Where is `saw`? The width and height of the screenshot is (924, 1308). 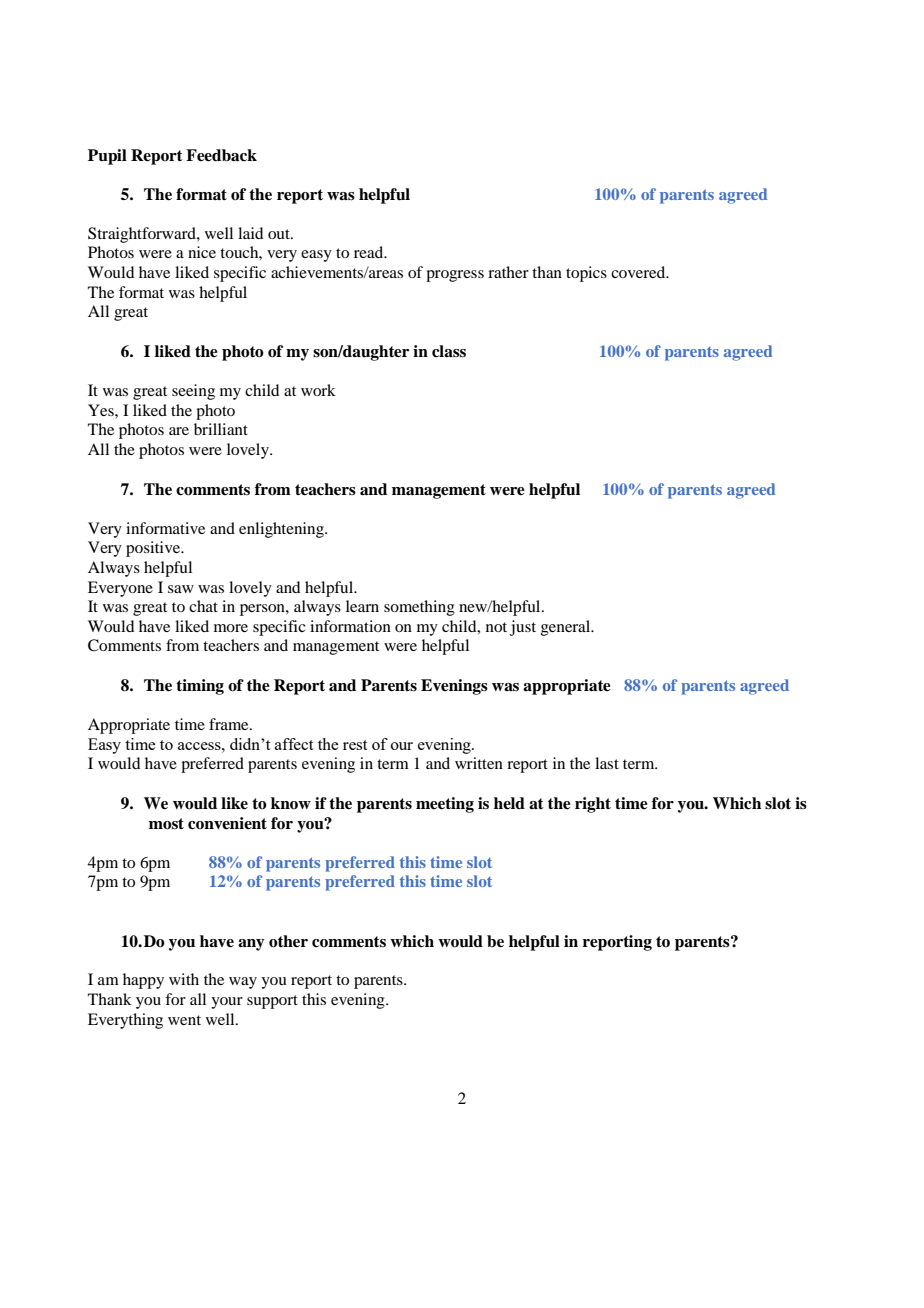 saw is located at coordinates (181, 589).
